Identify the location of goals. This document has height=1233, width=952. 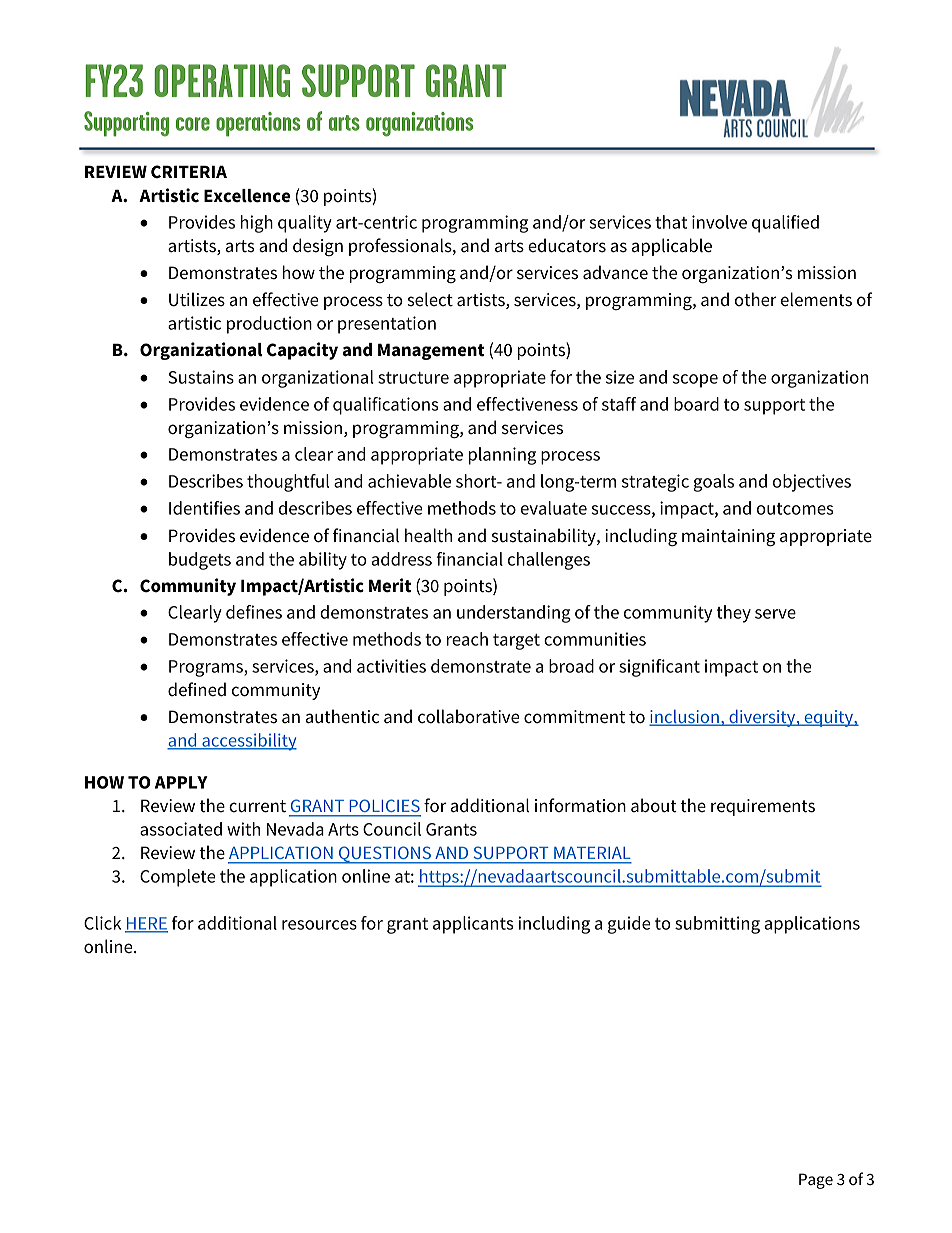
(714, 483).
